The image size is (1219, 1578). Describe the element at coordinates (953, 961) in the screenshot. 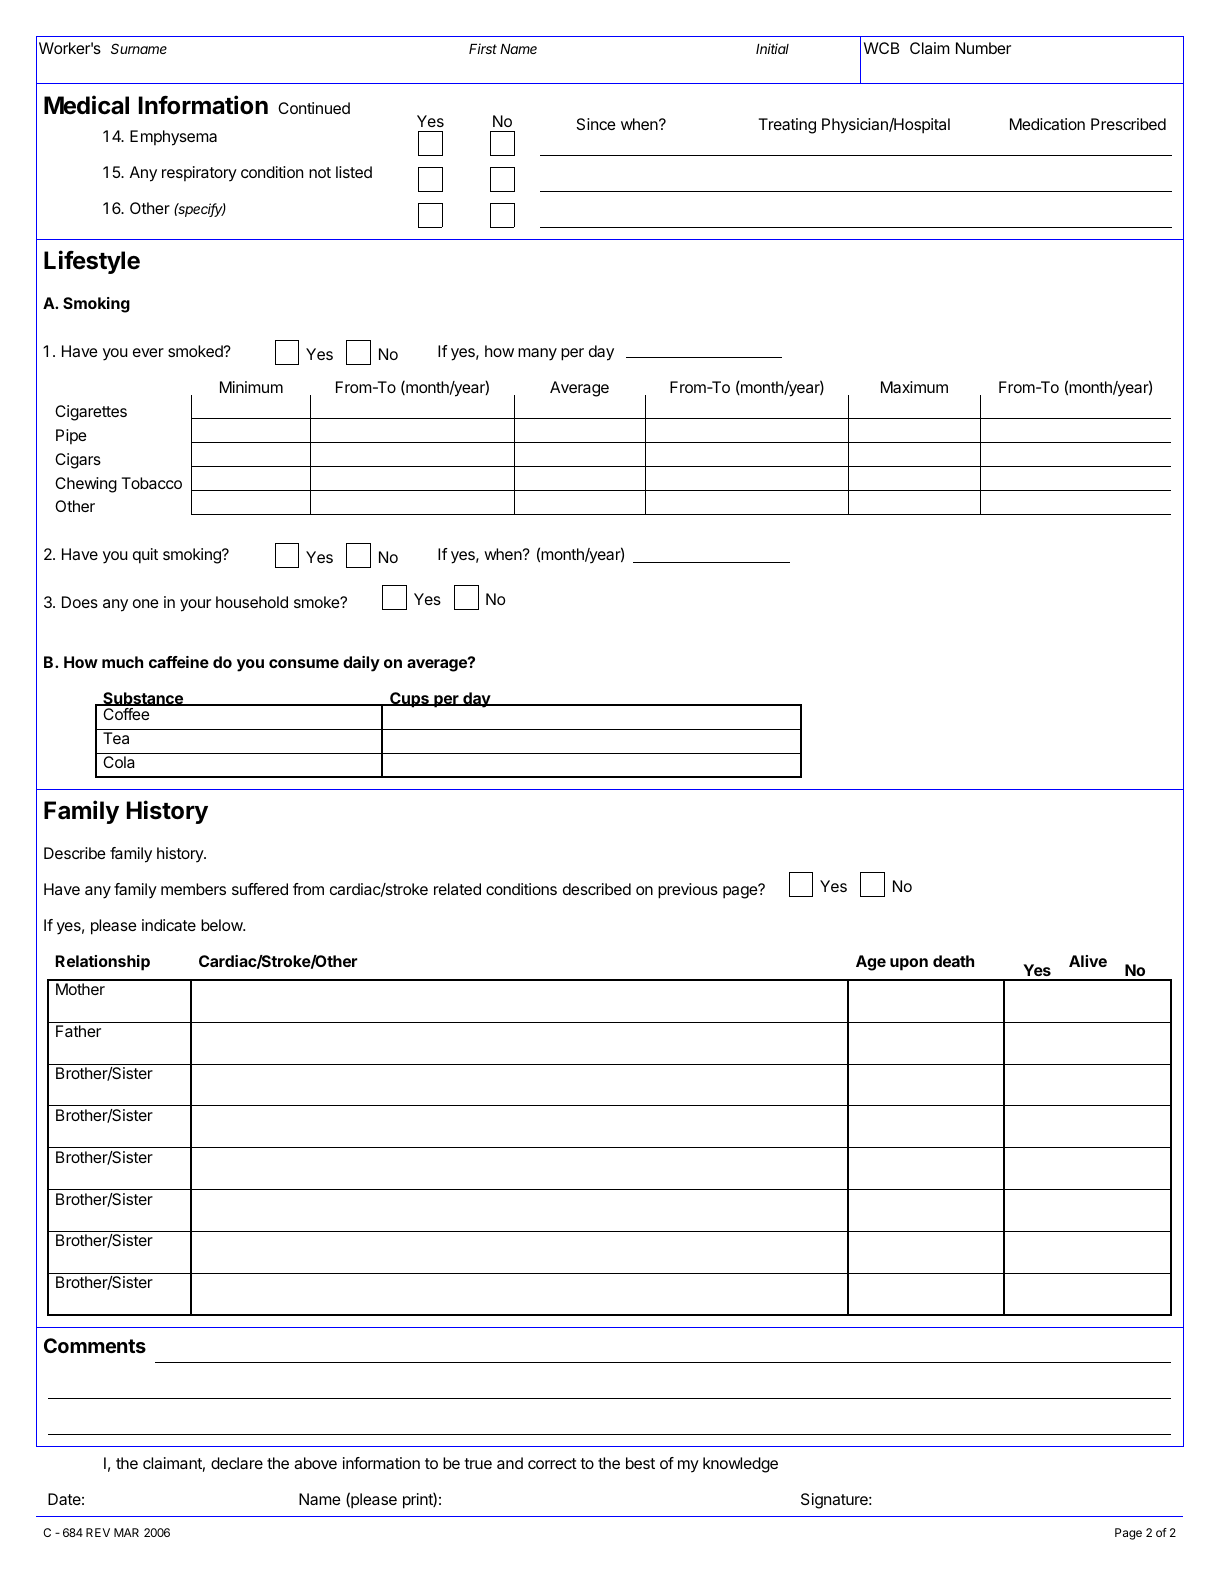

I see `death` at that location.
